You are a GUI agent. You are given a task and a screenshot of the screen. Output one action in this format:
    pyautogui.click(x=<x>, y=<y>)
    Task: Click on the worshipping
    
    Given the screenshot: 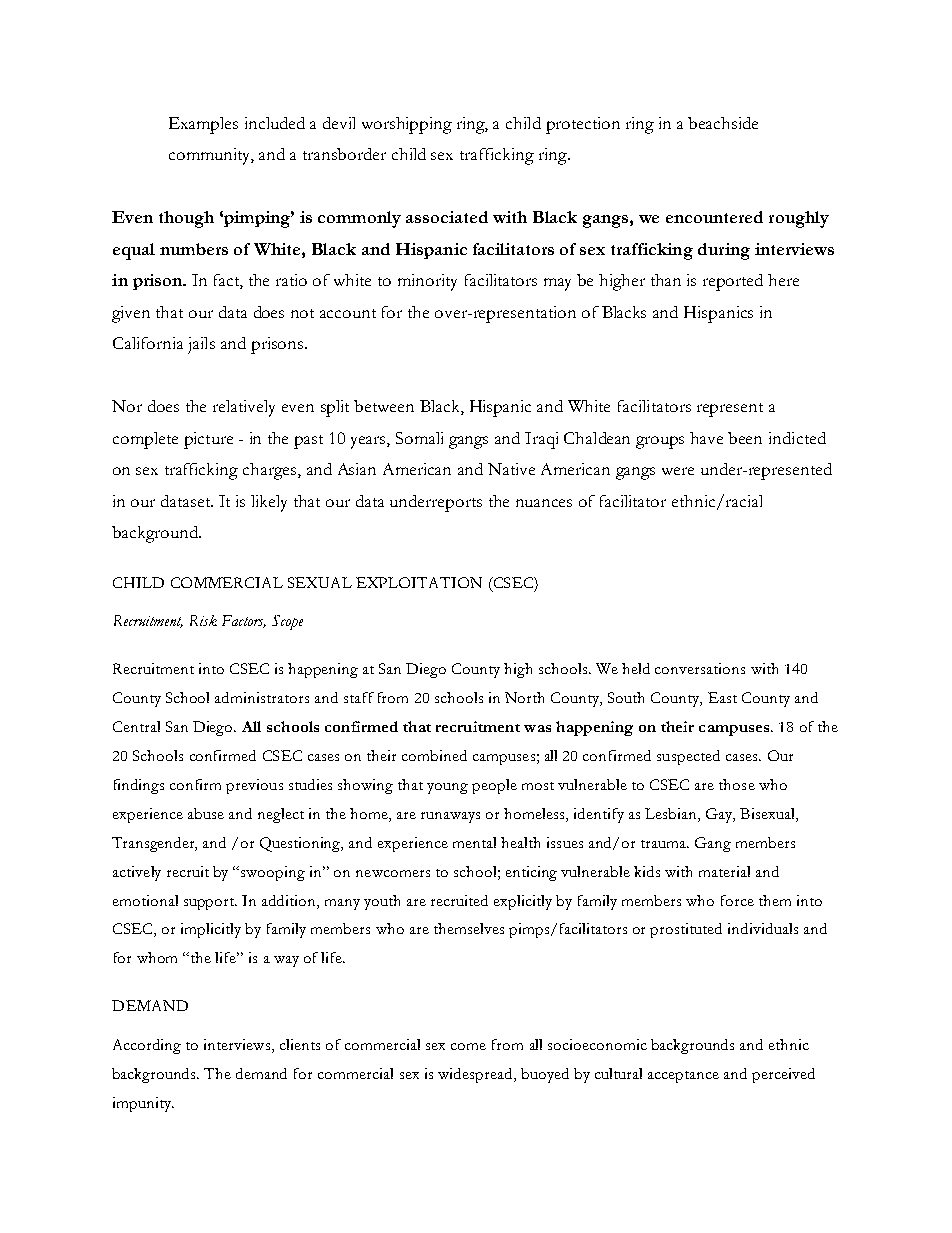 What is the action you would take?
    pyautogui.click(x=407, y=125)
